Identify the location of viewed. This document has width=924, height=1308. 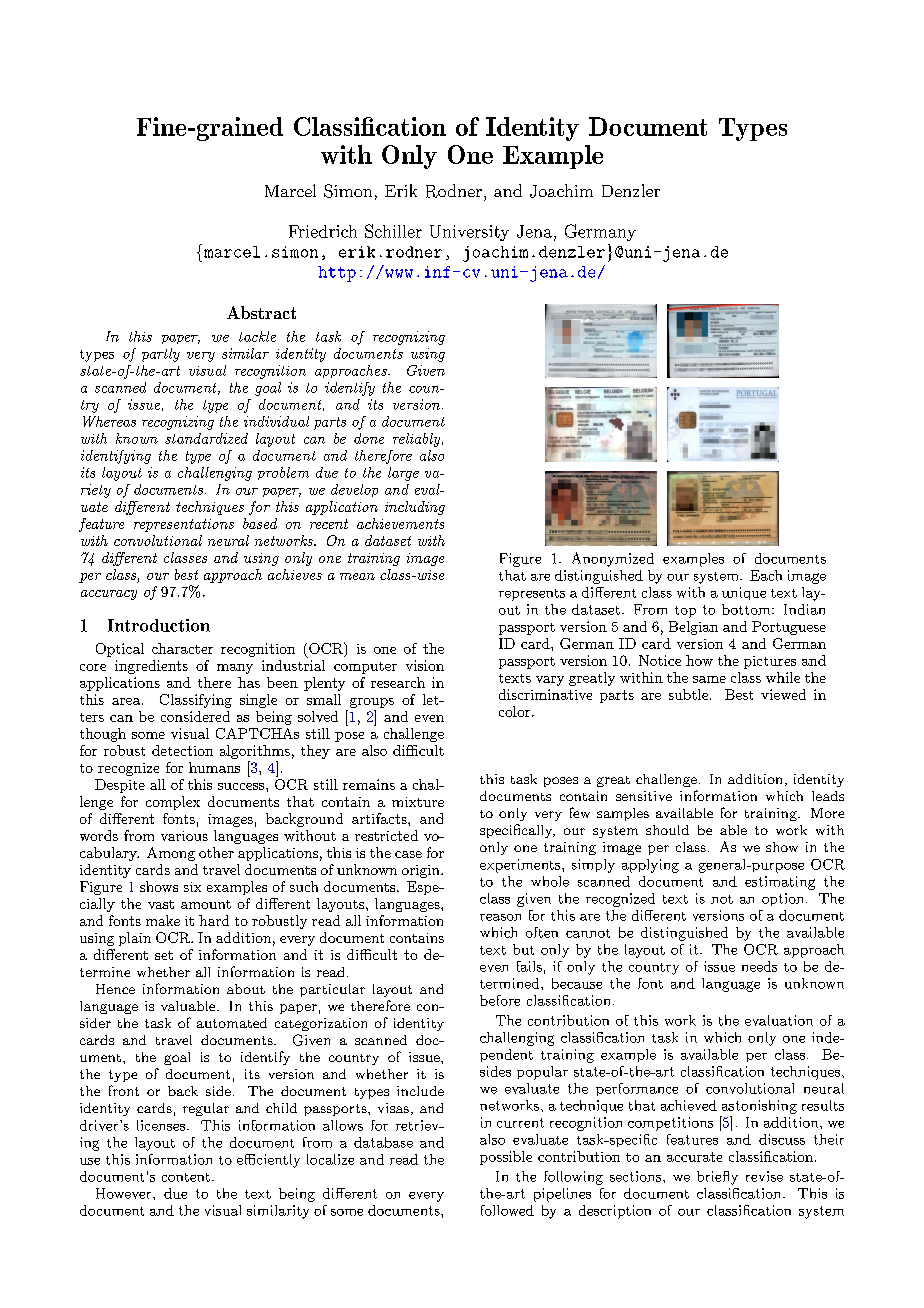
(783, 694).
